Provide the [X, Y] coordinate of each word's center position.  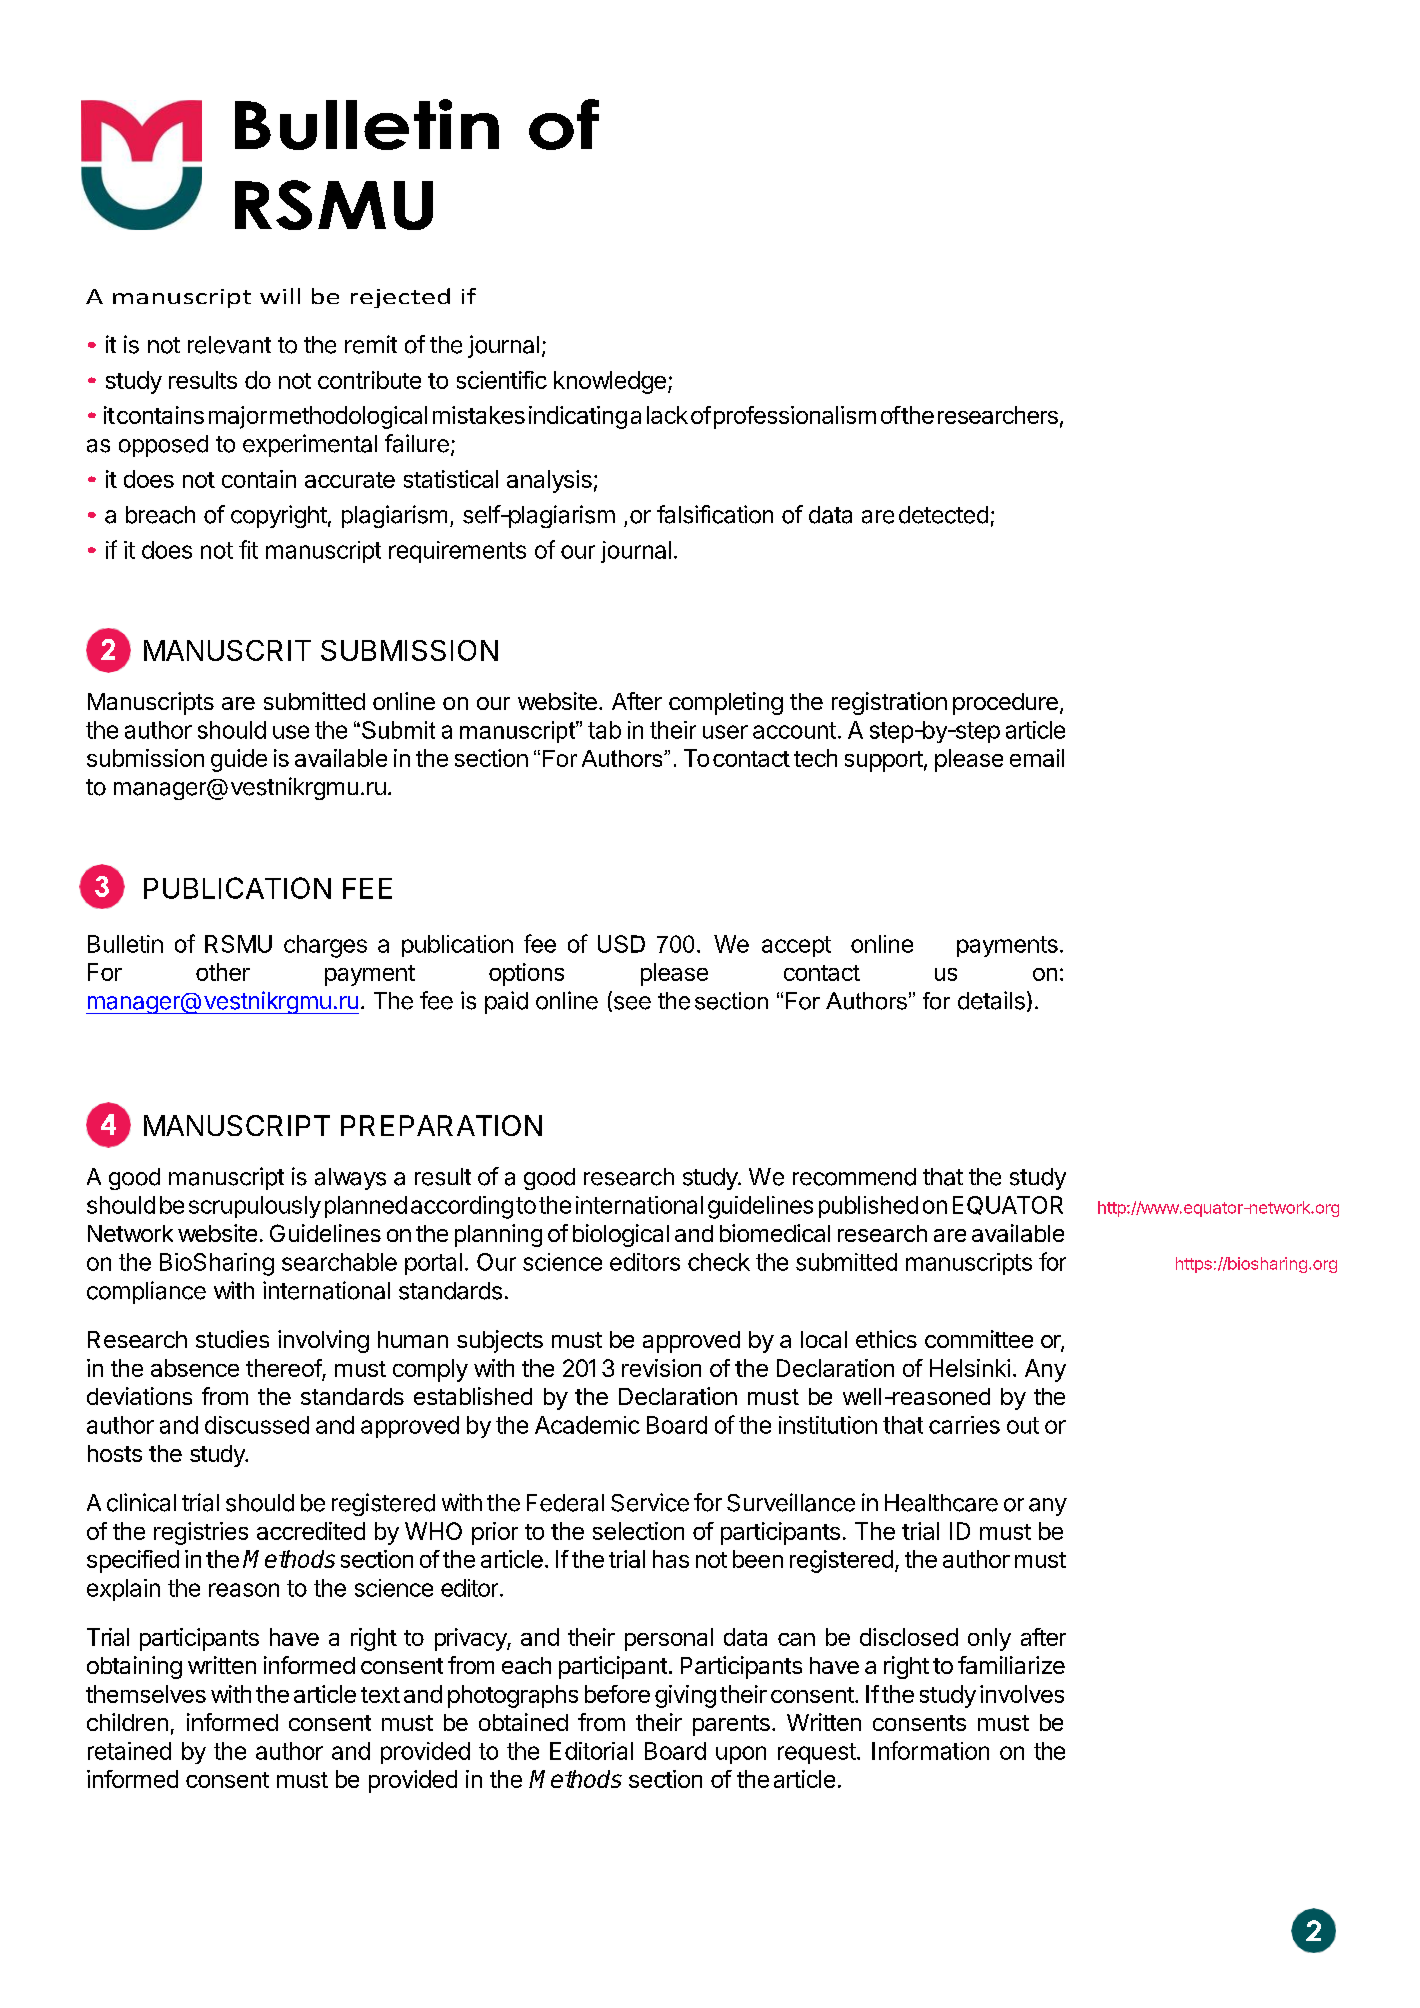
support [884, 761]
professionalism [795, 417]
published [868, 1207]
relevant [229, 345]
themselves [146, 1694]
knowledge [610, 382]
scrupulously [255, 1207]
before [617, 1694]
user [725, 732]
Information [930, 1750]
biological [621, 1235]
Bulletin [125, 944]
